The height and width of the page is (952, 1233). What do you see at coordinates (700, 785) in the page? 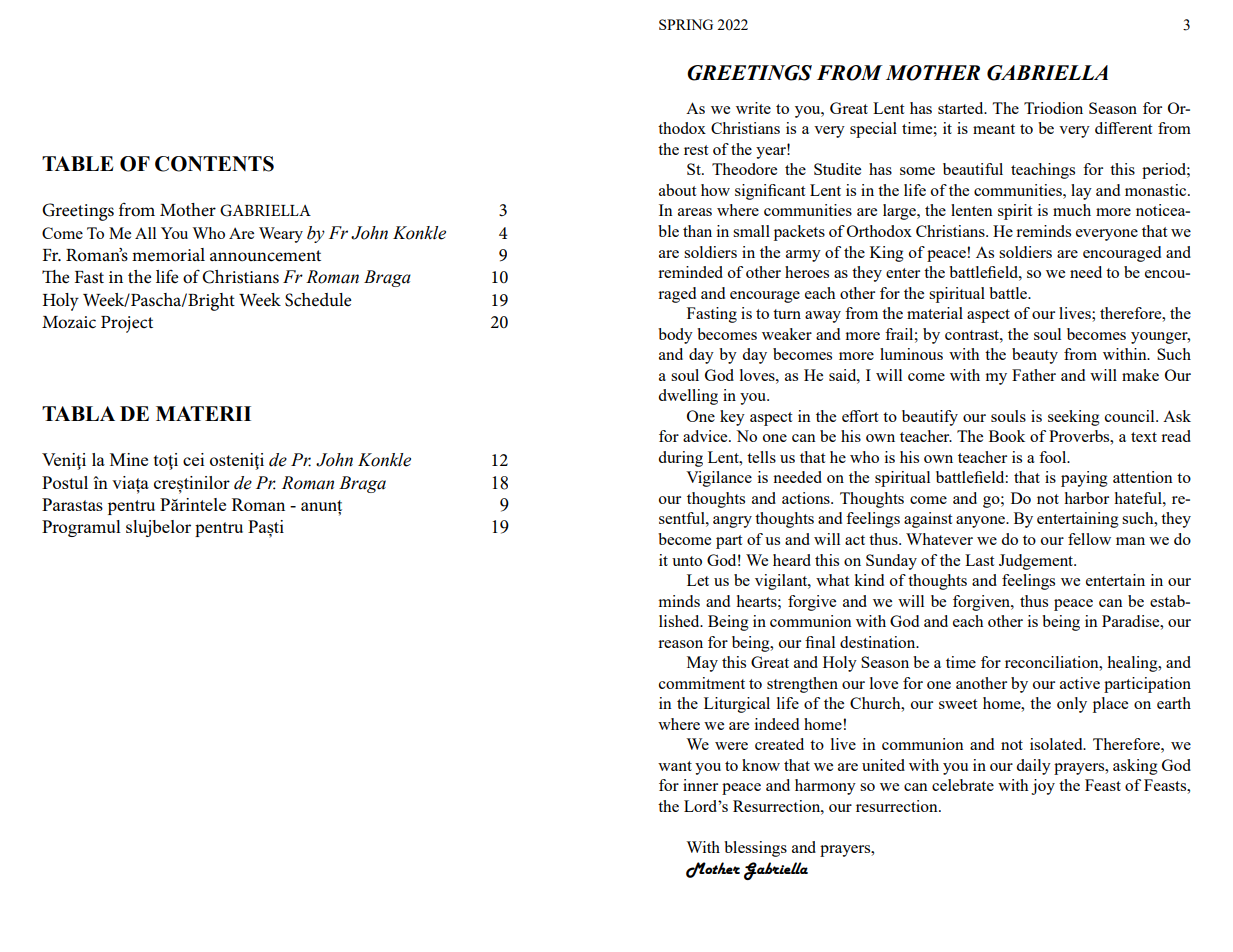
I see `inner` at bounding box center [700, 785].
